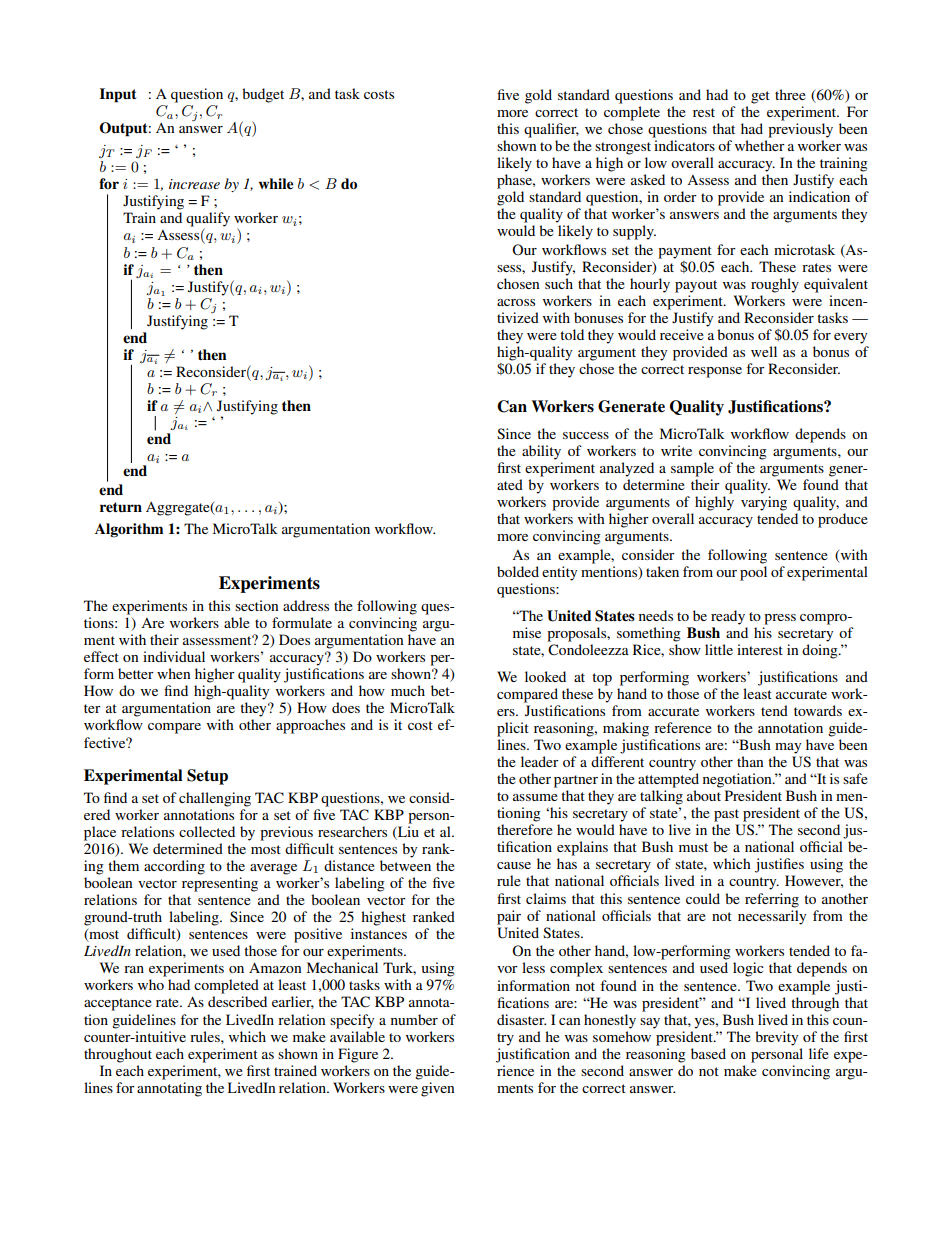 This page has width=952, height=1233. I want to click on sample, so click(692, 469).
